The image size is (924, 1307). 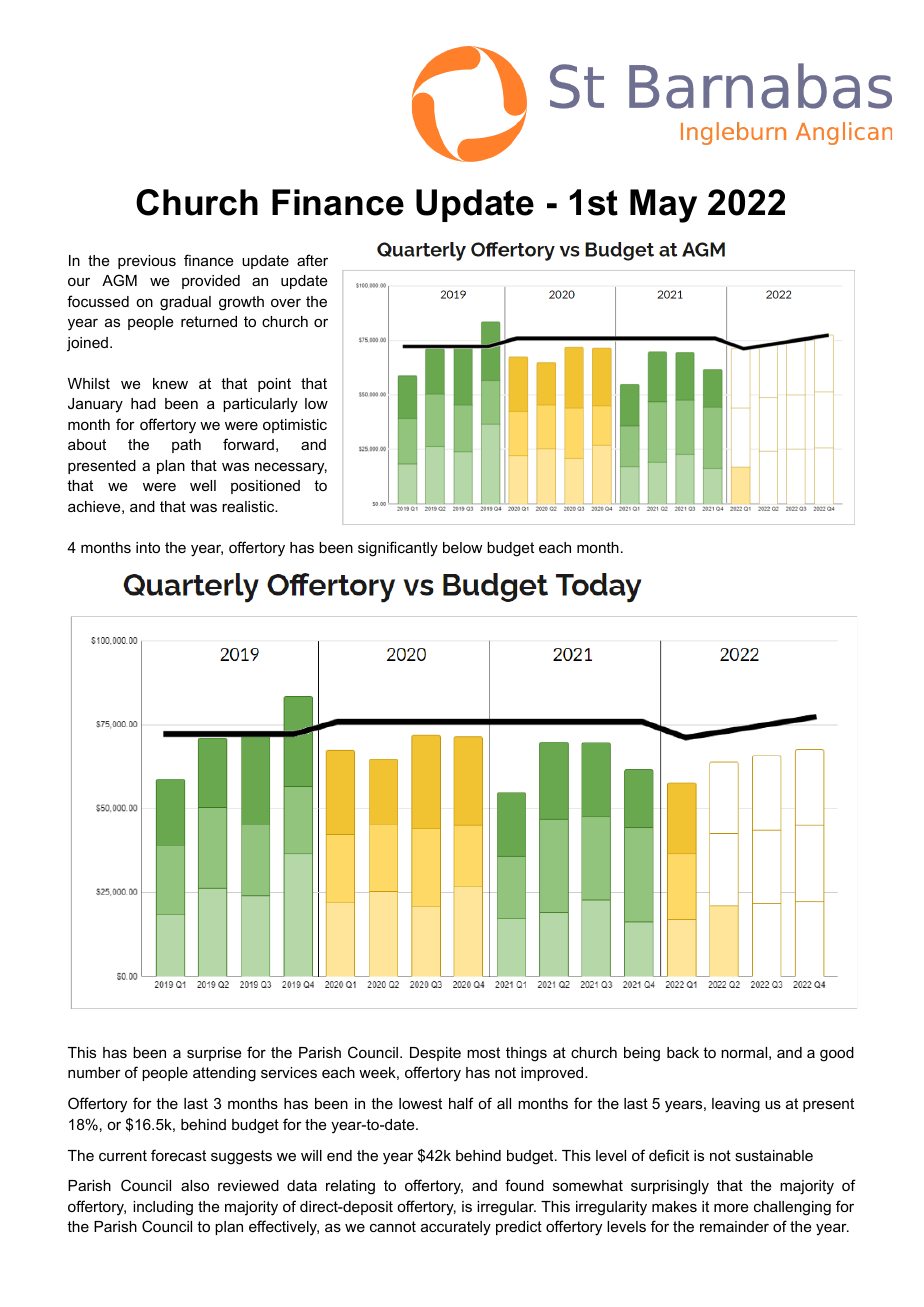 What do you see at coordinates (683, 1052) in the screenshot?
I see `back` at bounding box center [683, 1052].
